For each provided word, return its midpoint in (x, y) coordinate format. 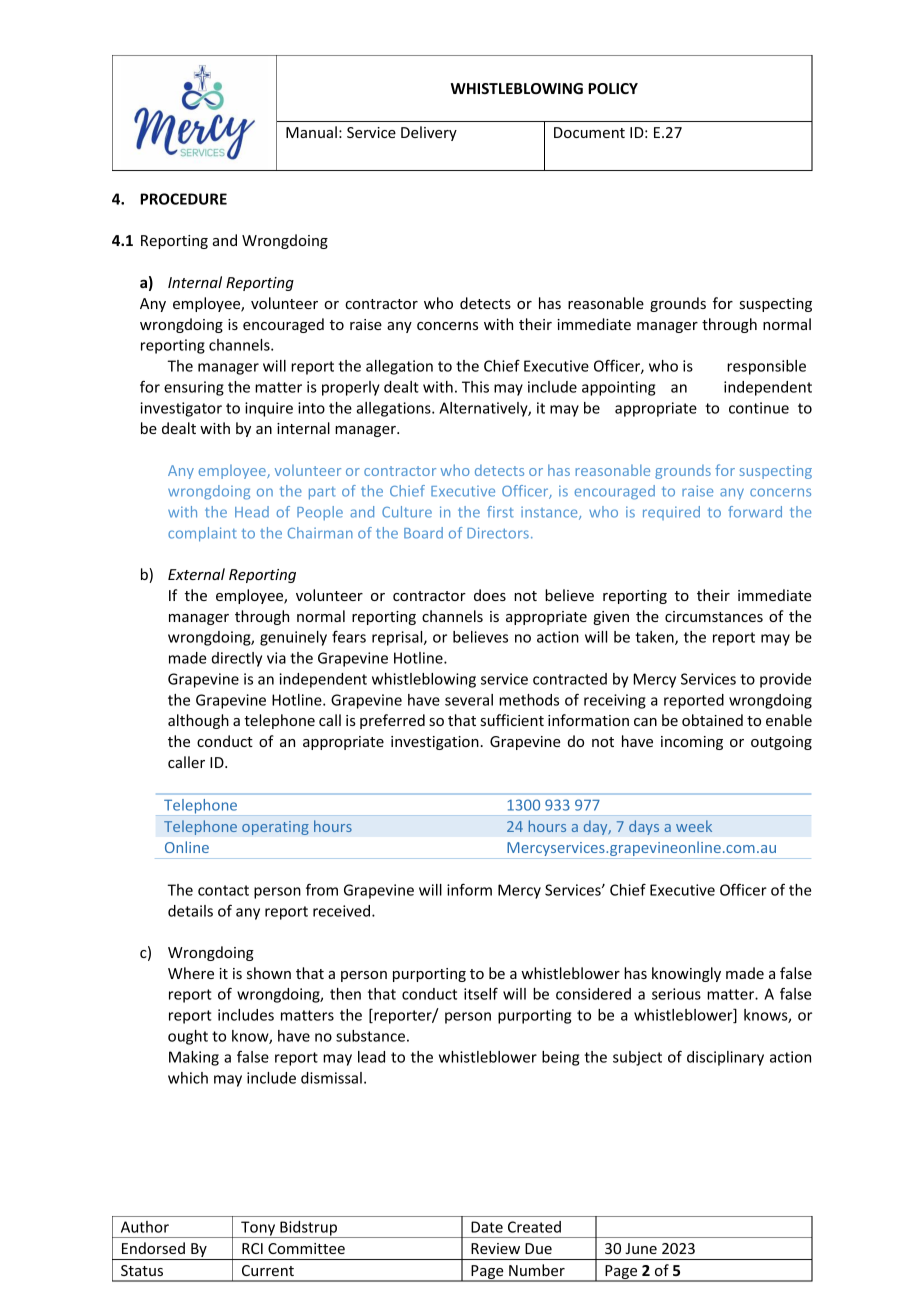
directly (237, 659)
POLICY (613, 88)
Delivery (429, 133)
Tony (258, 1229)
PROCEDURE (183, 199)
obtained (712, 720)
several (469, 700)
